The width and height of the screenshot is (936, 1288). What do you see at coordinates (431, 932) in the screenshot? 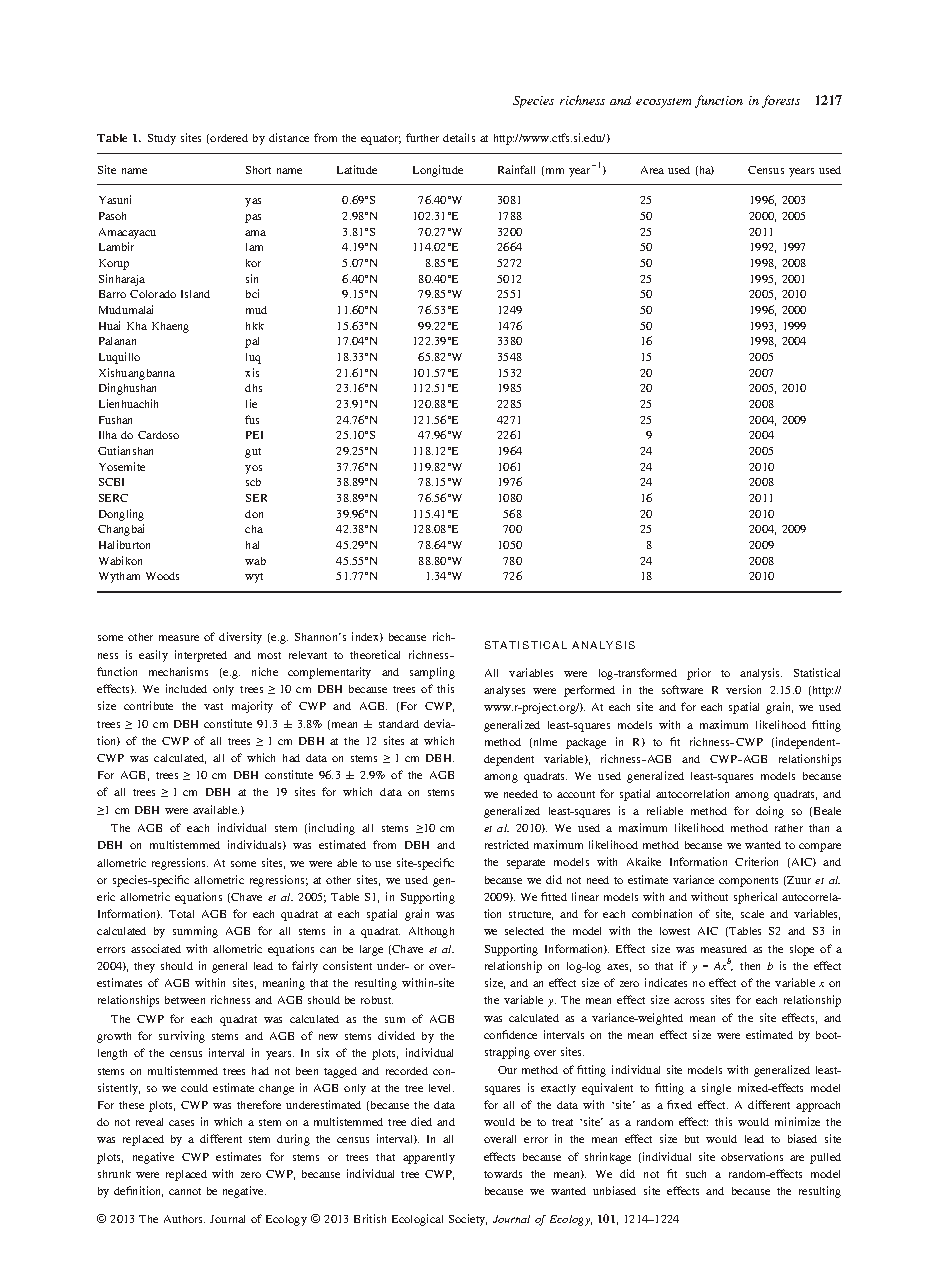
I see `Although` at bounding box center [431, 932].
